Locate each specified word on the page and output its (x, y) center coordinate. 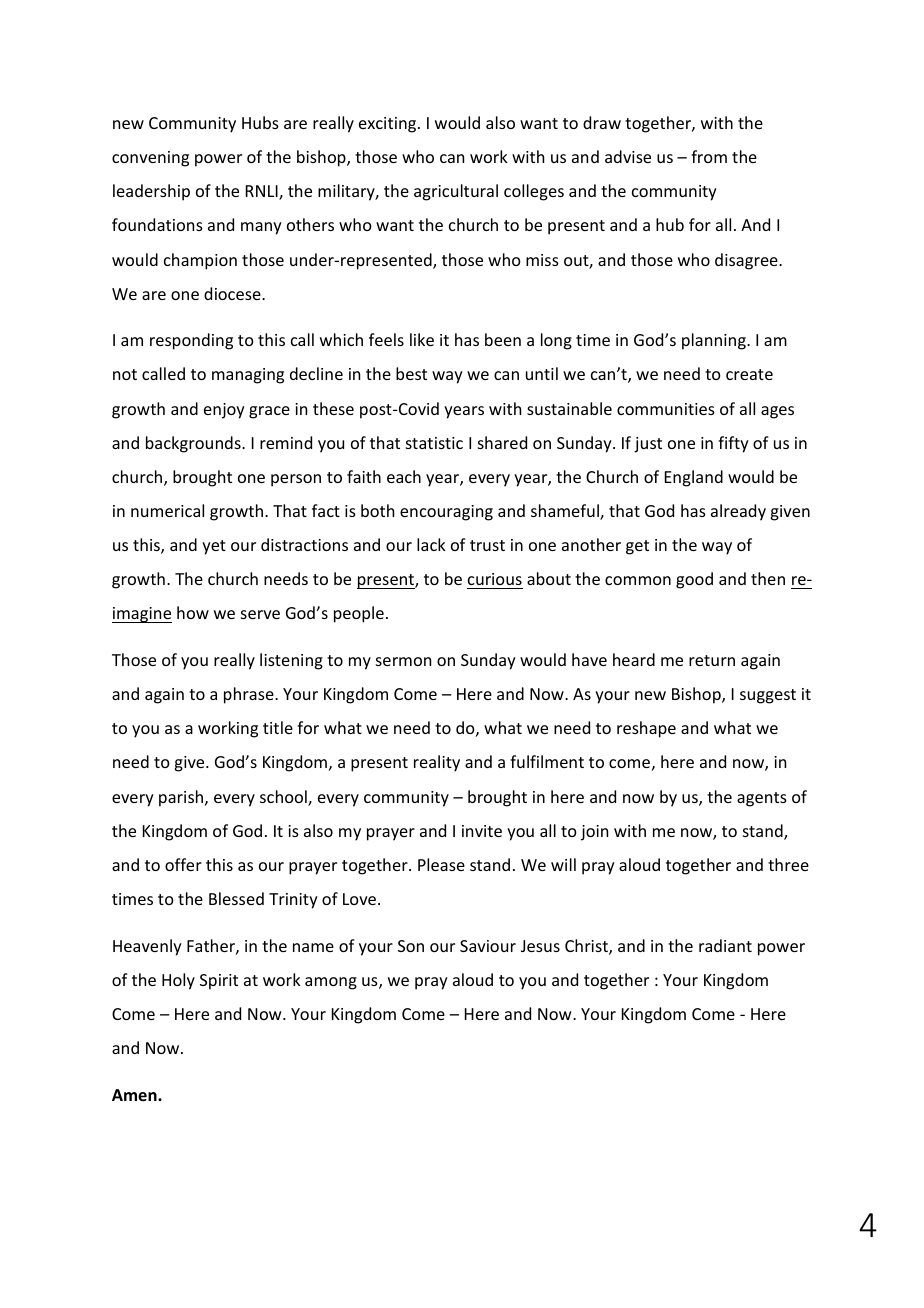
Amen (135, 1095)
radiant (725, 945)
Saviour (488, 946)
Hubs (260, 122)
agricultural (456, 192)
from (709, 156)
